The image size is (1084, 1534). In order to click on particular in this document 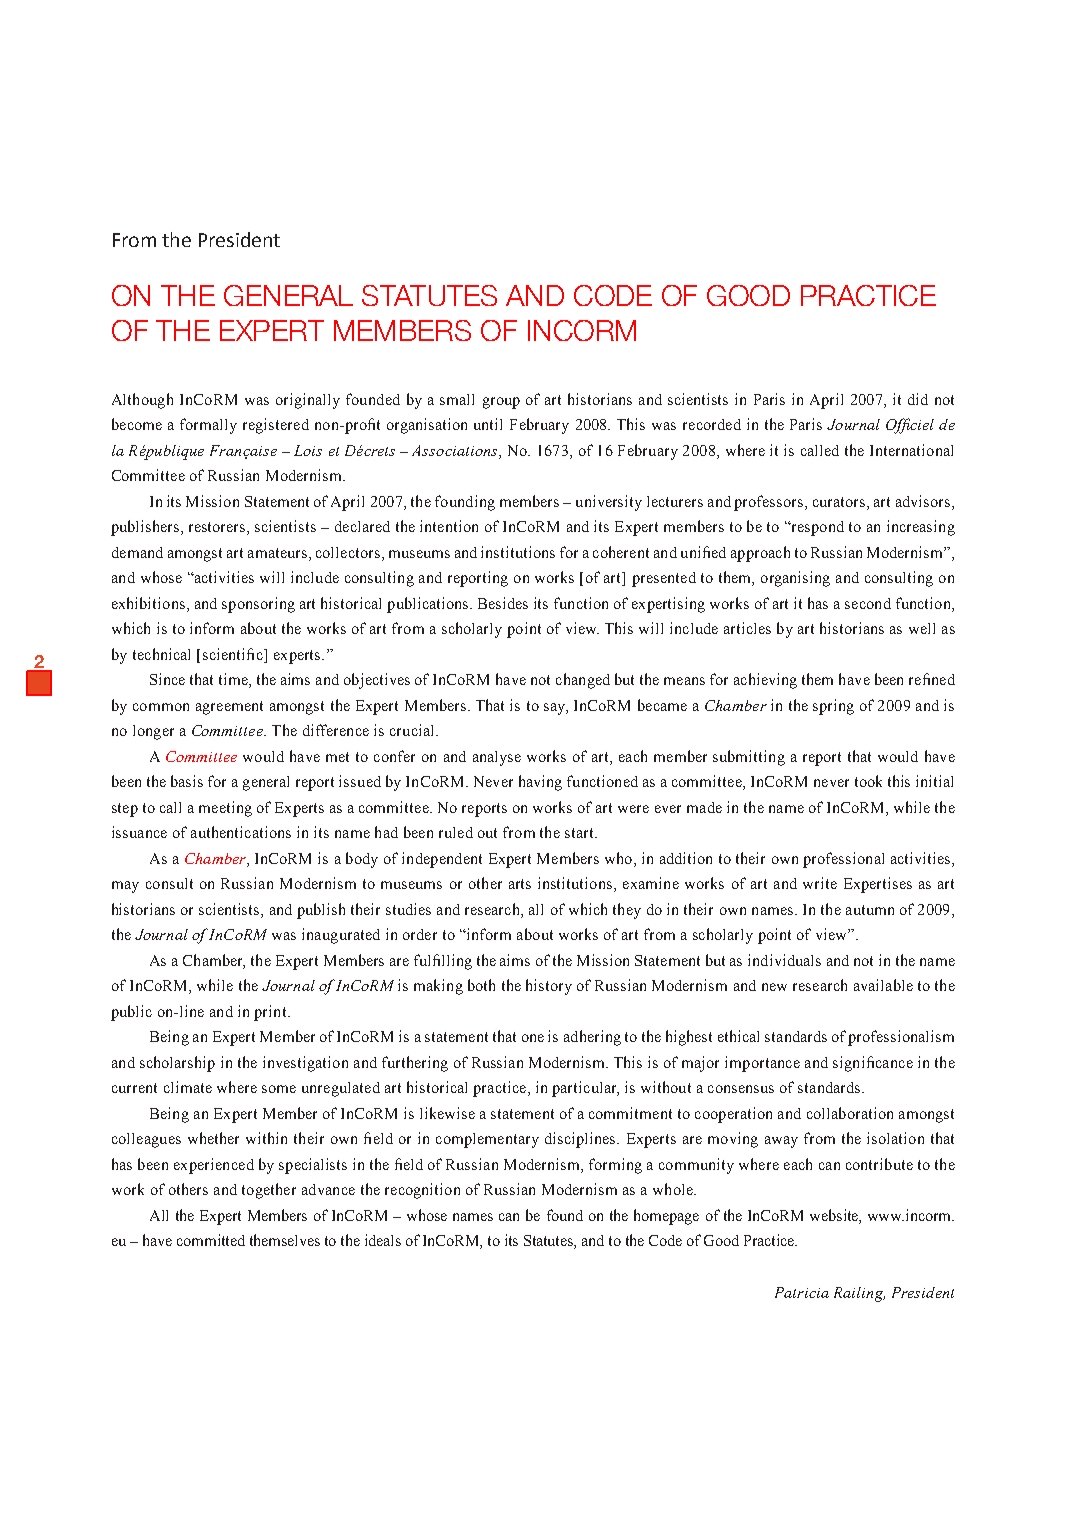, I will do `click(585, 1089)`.
